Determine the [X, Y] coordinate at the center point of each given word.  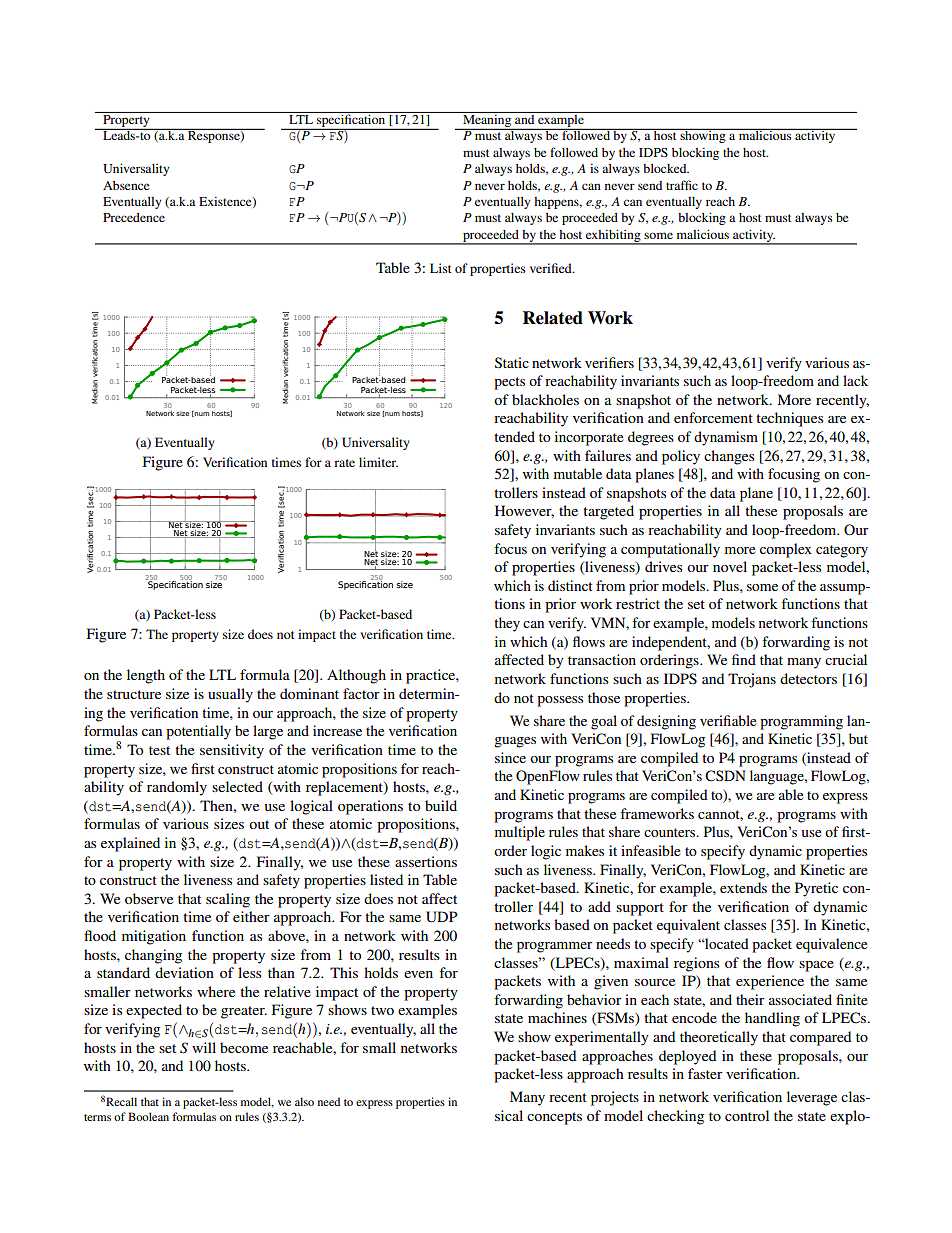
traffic [682, 185]
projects [615, 1098]
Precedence [134, 217]
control [747, 1115]
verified [552, 268]
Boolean [148, 1116]
